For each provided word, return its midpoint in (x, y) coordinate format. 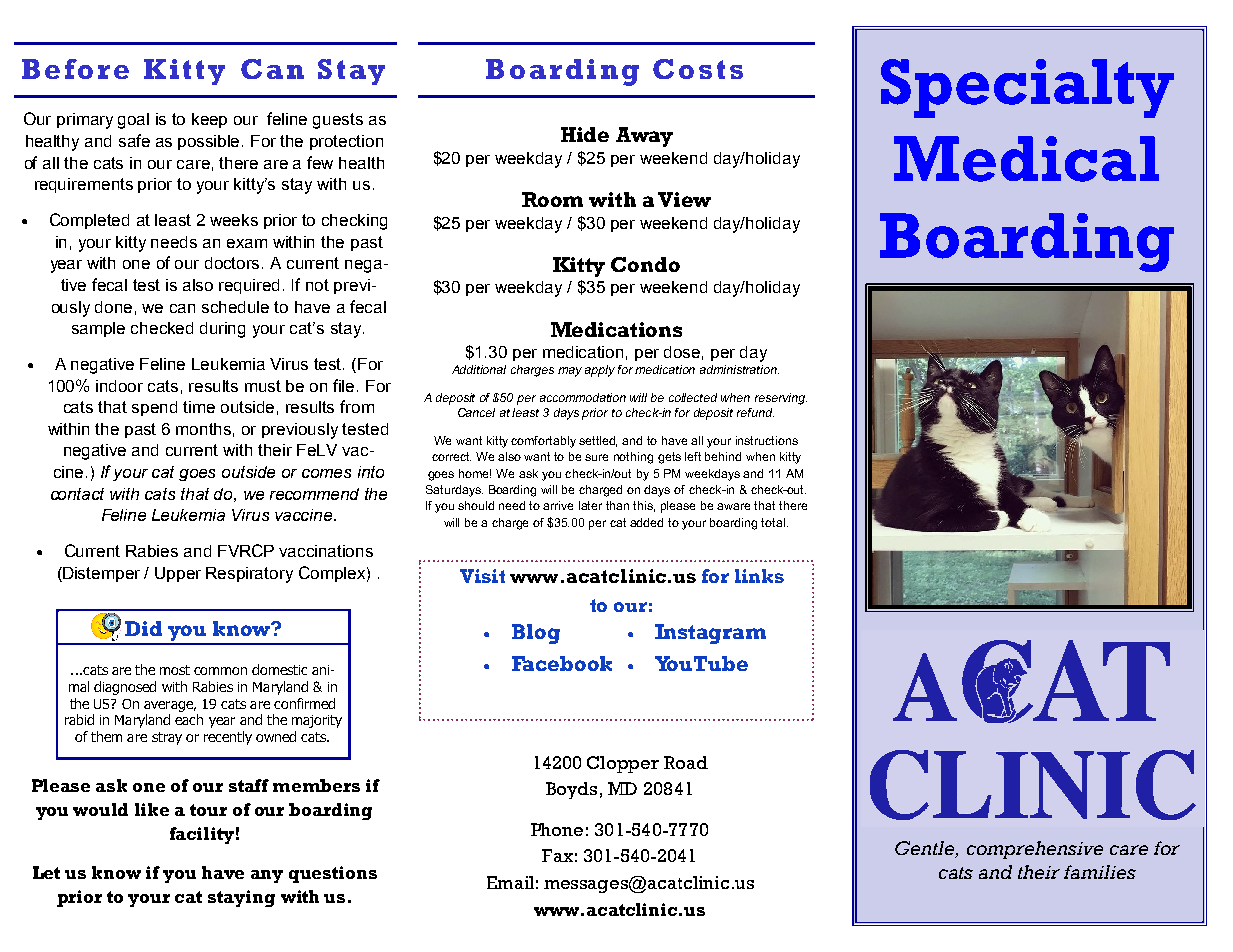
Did (143, 628)
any (267, 876)
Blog (536, 634)
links (759, 576)
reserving (781, 399)
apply (600, 371)
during (222, 330)
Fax (557, 855)
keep (209, 120)
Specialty (1027, 88)
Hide (585, 134)
